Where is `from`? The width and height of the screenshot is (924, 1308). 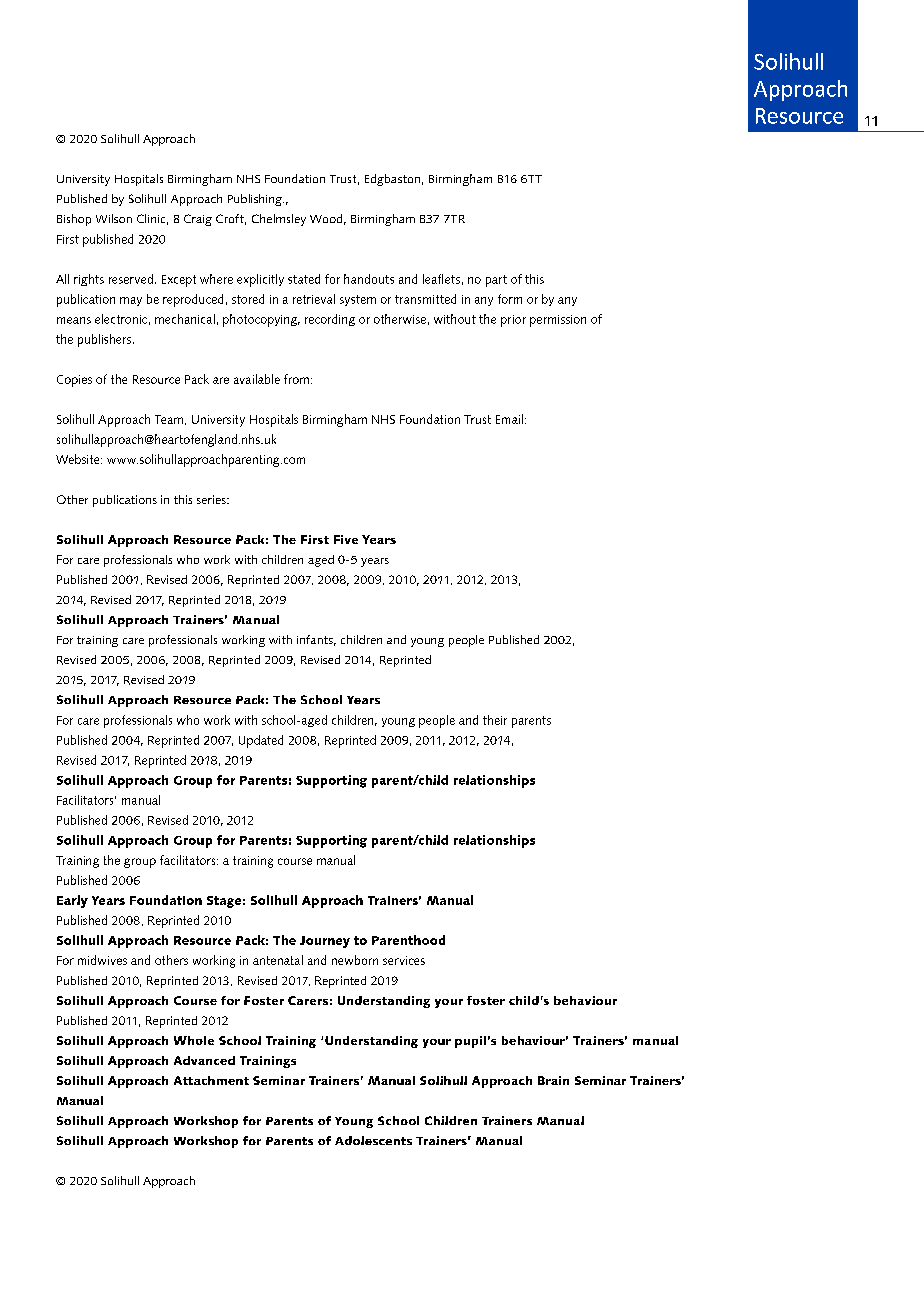
from is located at coordinates (296, 379).
